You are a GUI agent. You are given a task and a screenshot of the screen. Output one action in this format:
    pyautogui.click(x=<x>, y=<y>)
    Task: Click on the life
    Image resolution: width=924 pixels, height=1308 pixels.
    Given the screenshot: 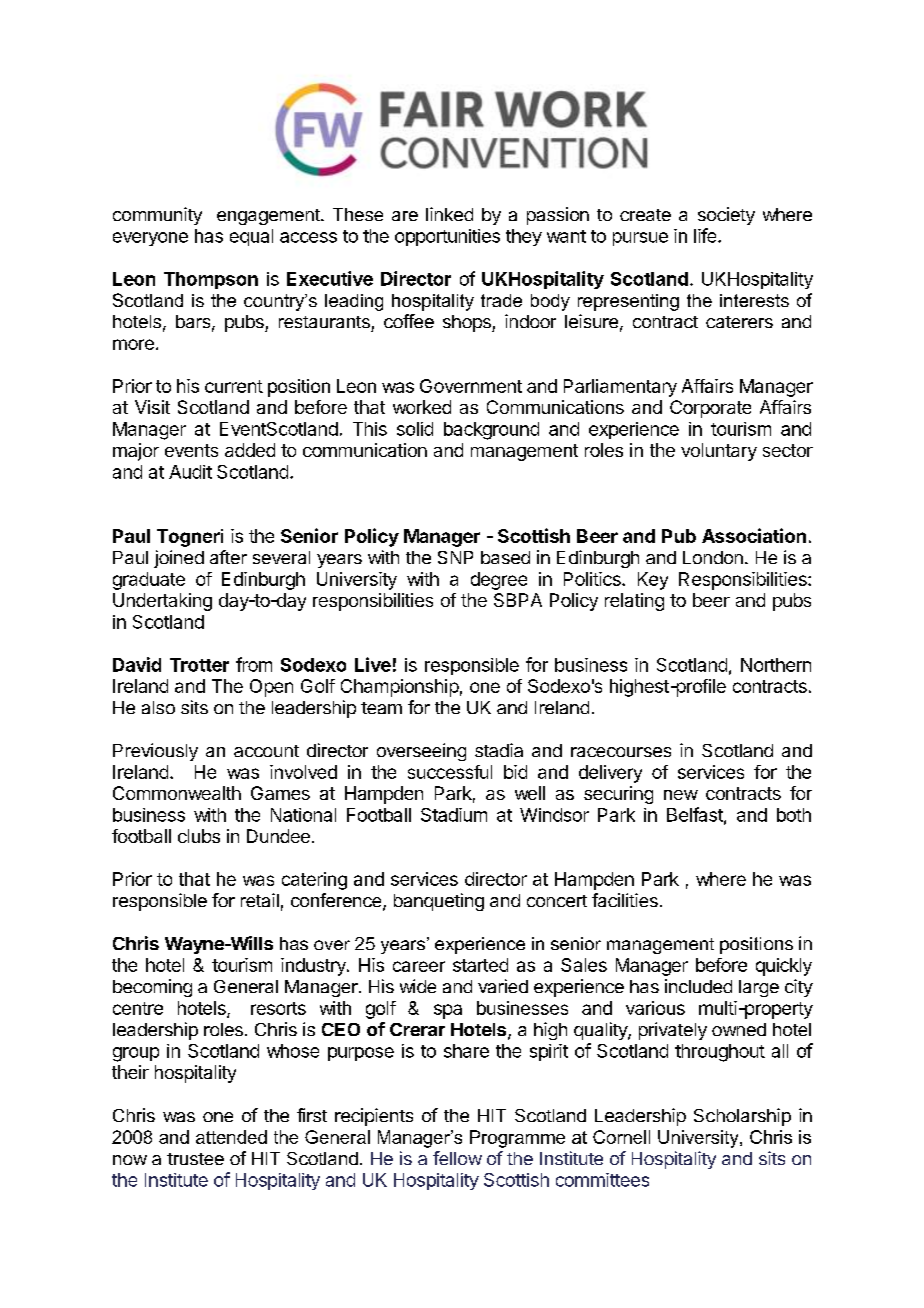 What is the action you would take?
    pyautogui.click(x=706, y=235)
